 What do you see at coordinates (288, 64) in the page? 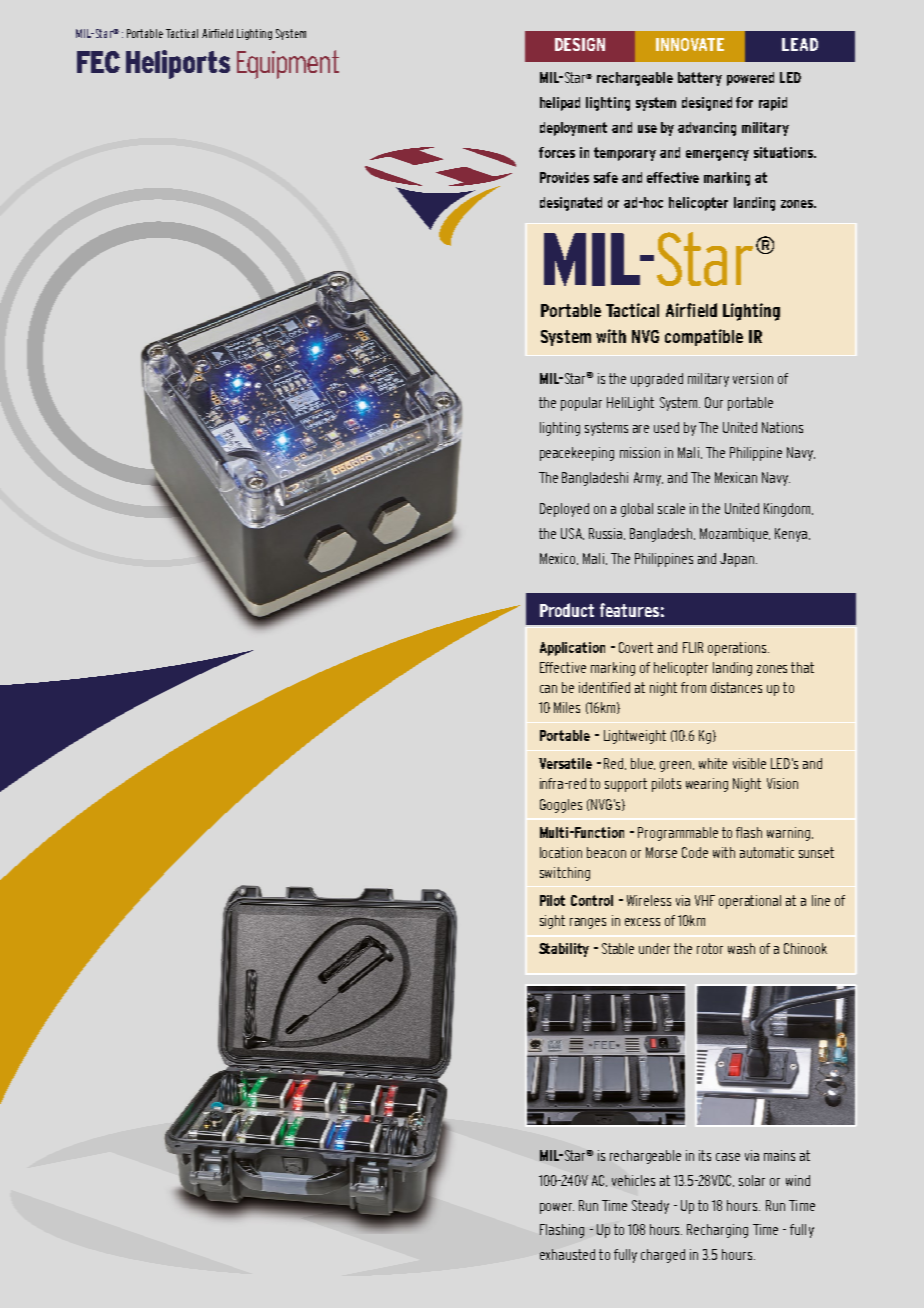
I see `Equipment` at bounding box center [288, 64].
